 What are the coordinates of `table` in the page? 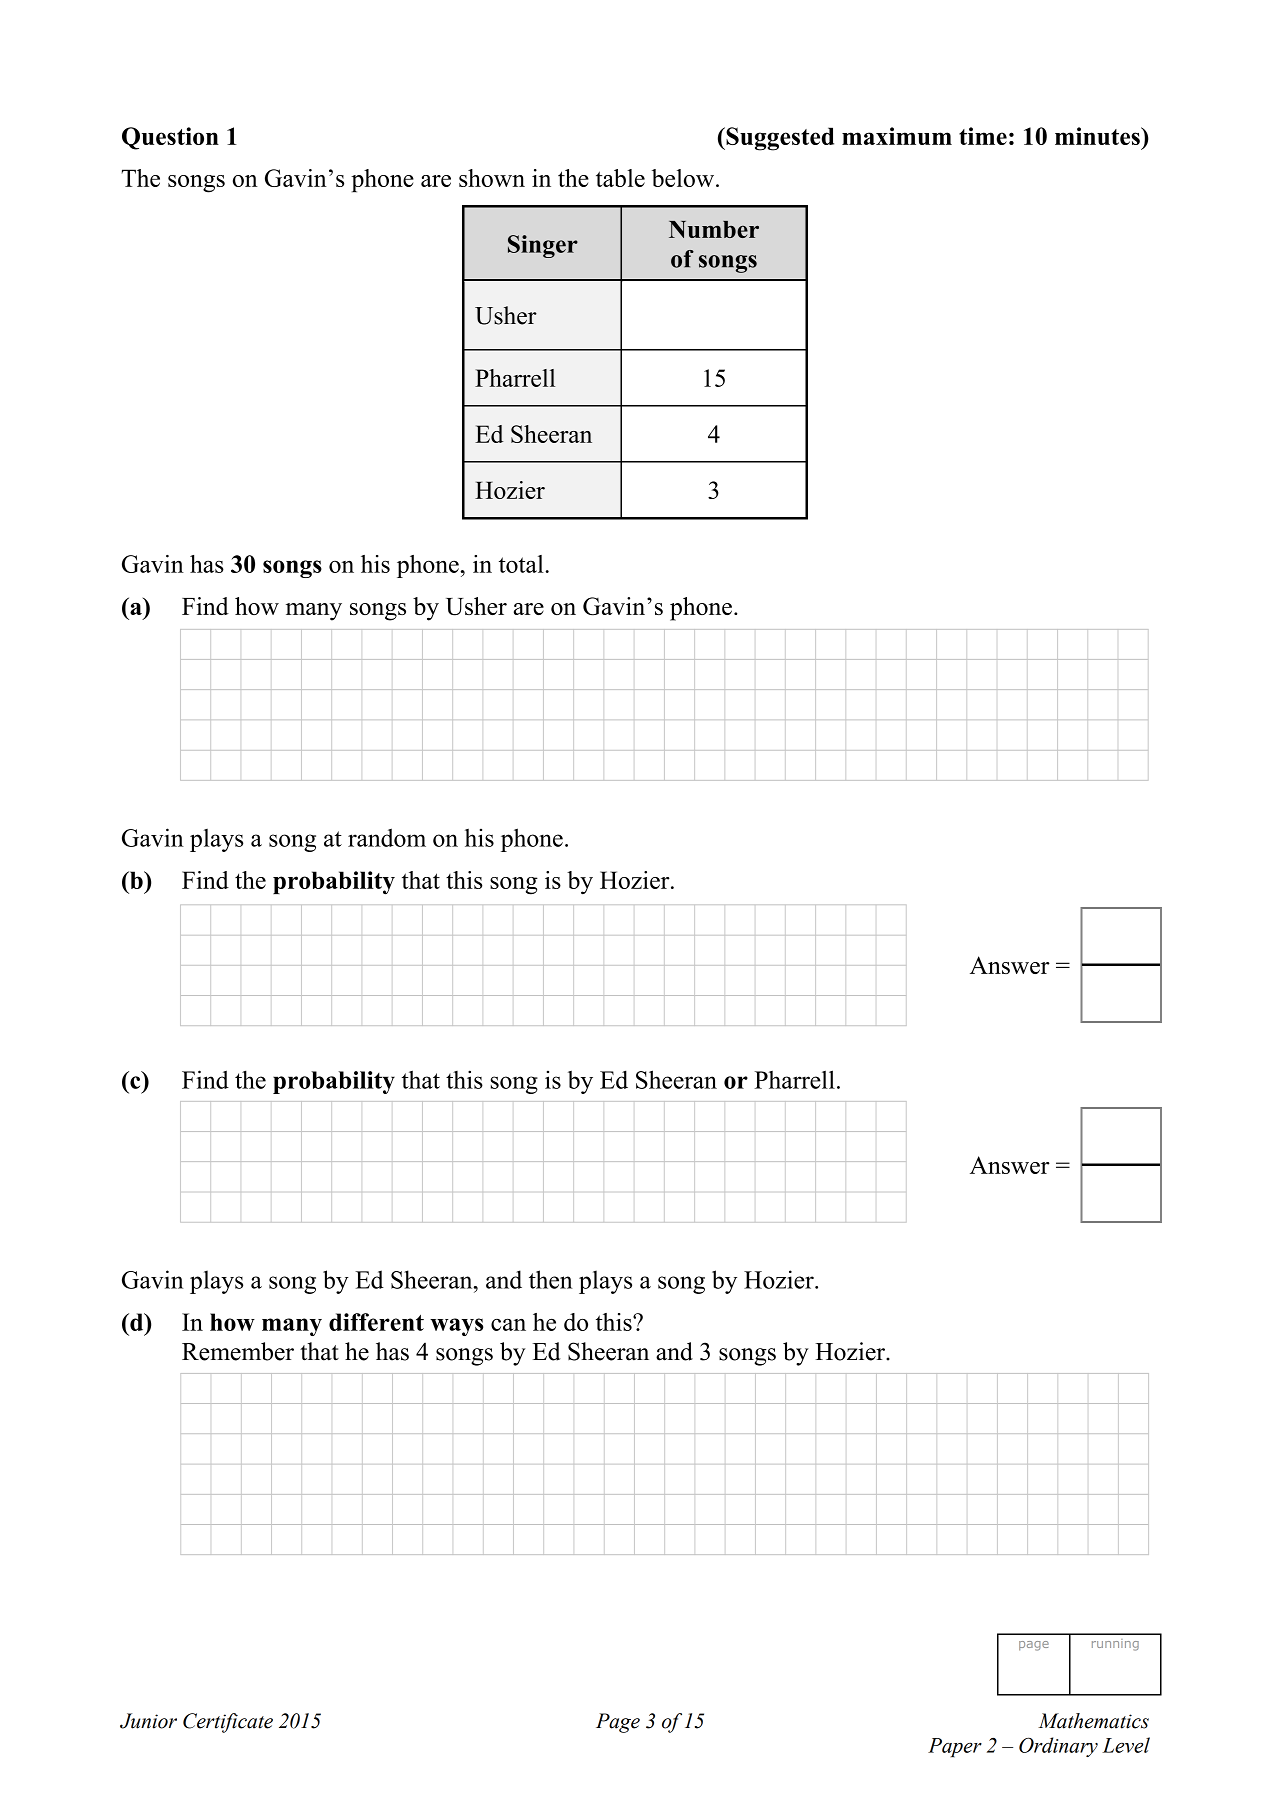 It's located at (620, 178).
